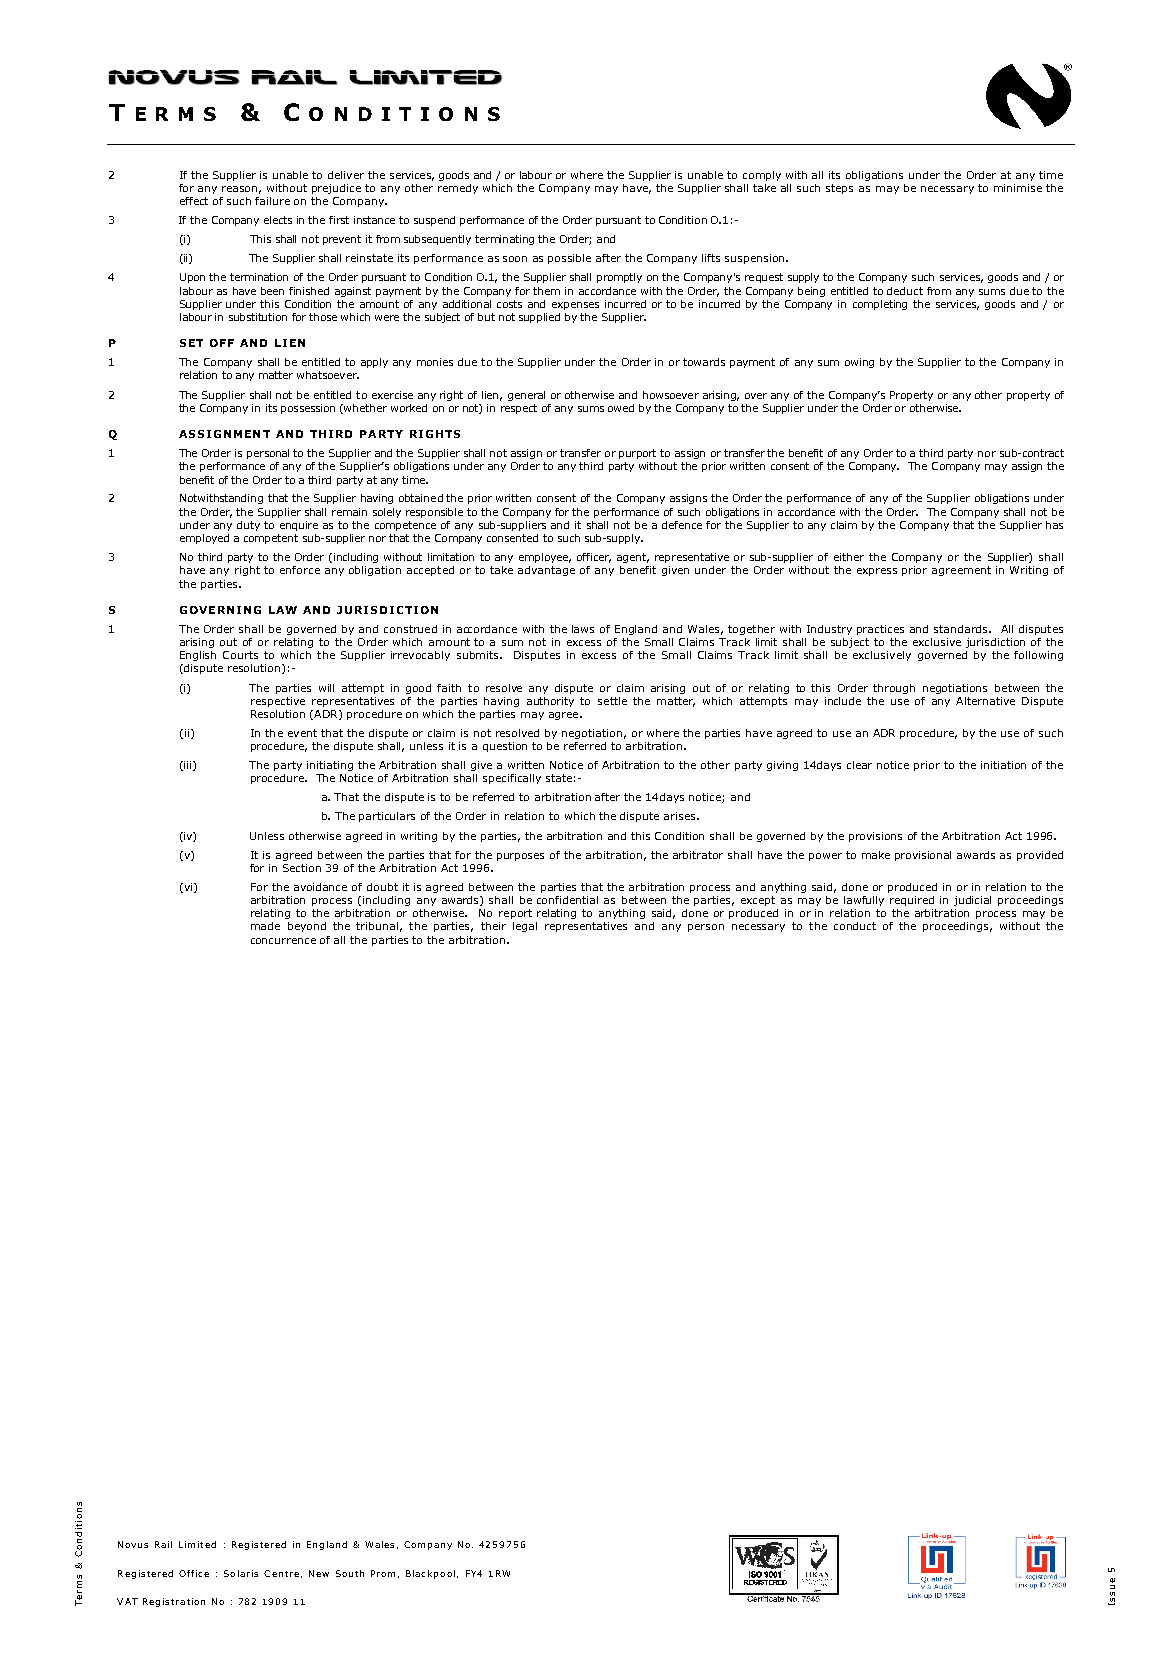 This screenshot has width=1172, height=1659. Describe the element at coordinates (307, 927) in the screenshot. I see `beyond` at that location.
